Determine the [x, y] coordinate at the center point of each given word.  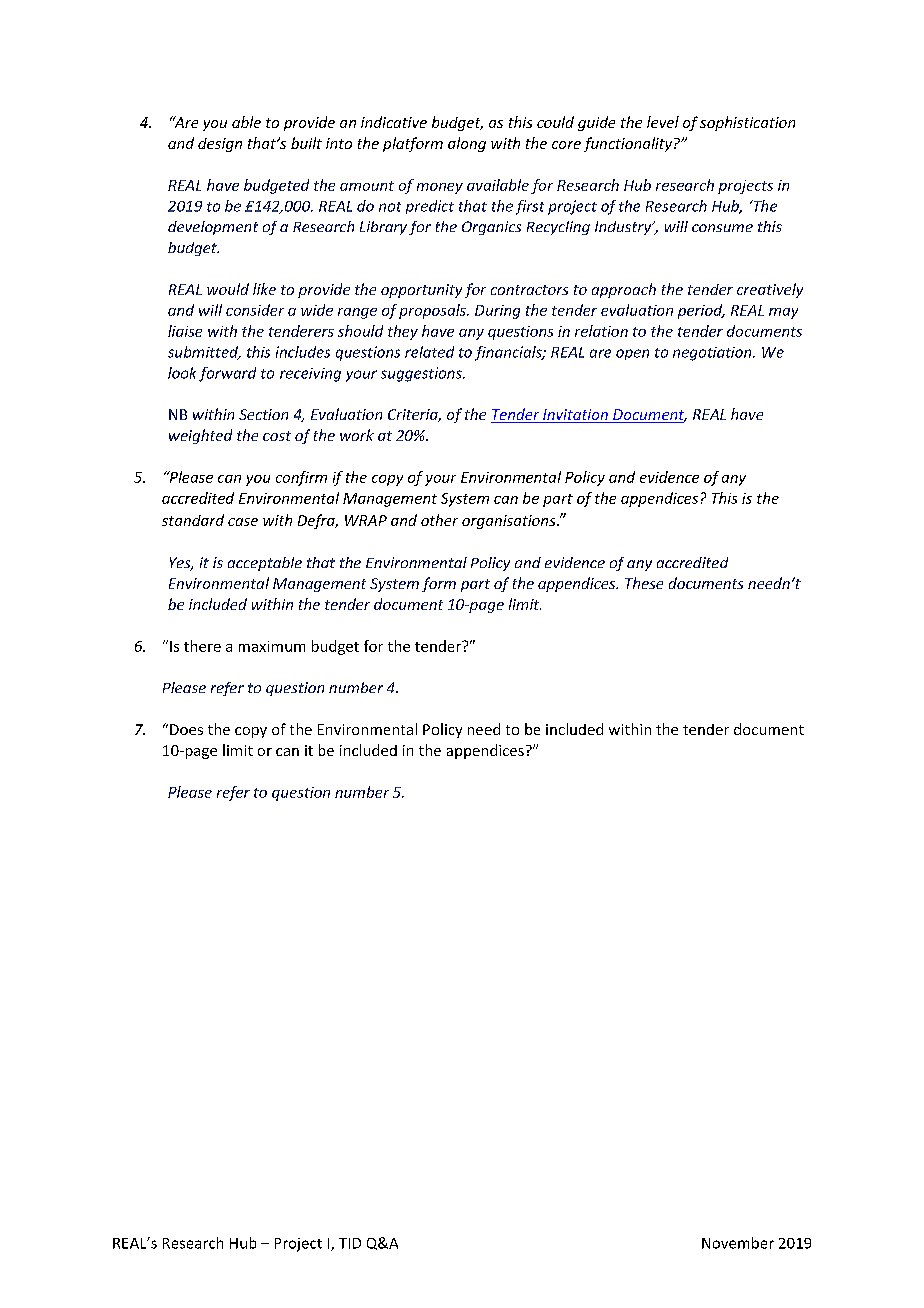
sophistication [747, 123]
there [202, 646]
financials [509, 353]
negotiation [713, 354]
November [738, 1243]
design [220, 145]
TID [350, 1243]
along [467, 144]
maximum [272, 646]
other [439, 520]
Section [263, 414]
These [644, 583]
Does [186, 729]
